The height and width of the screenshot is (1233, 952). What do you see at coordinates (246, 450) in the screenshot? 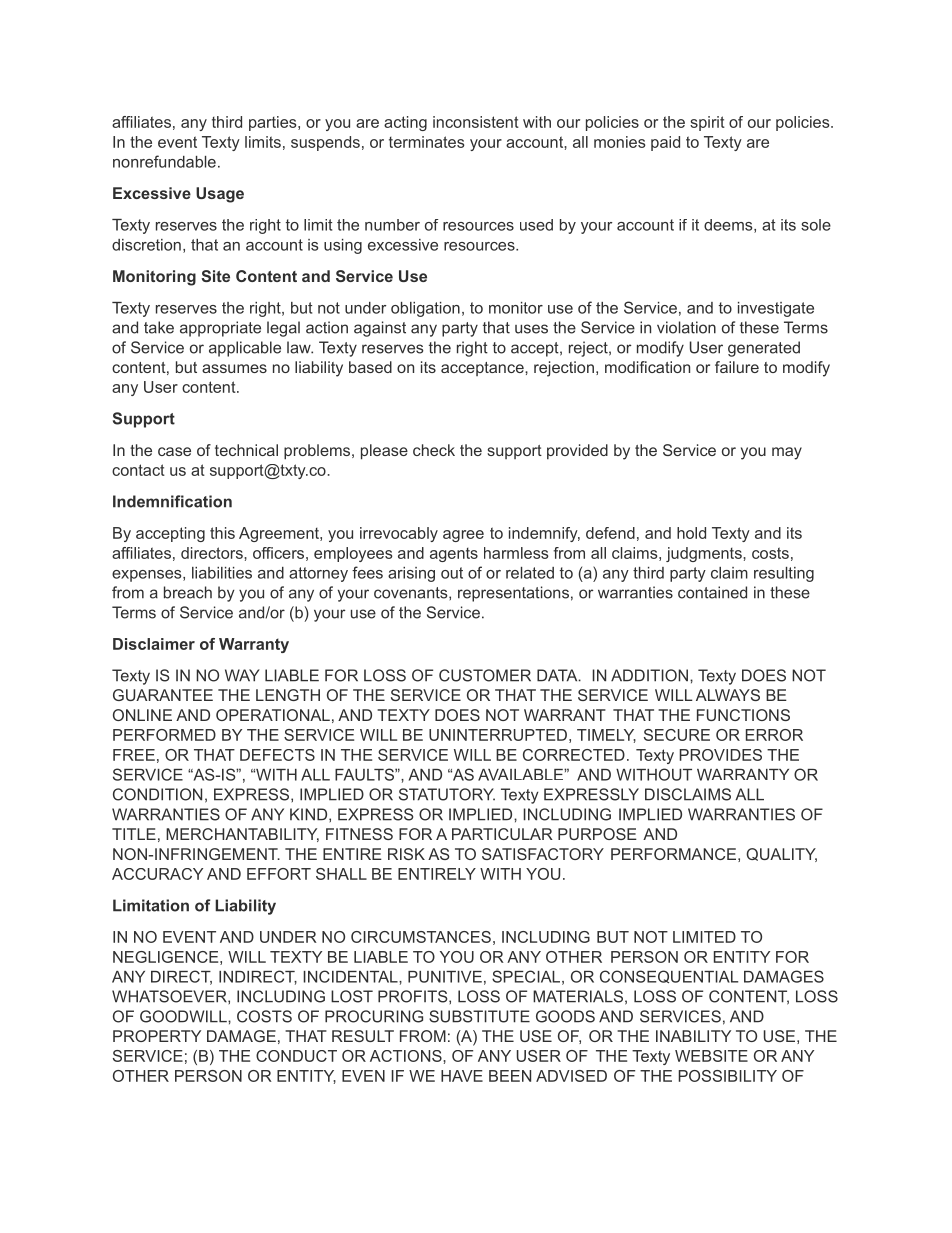
I see `technical` at bounding box center [246, 450].
